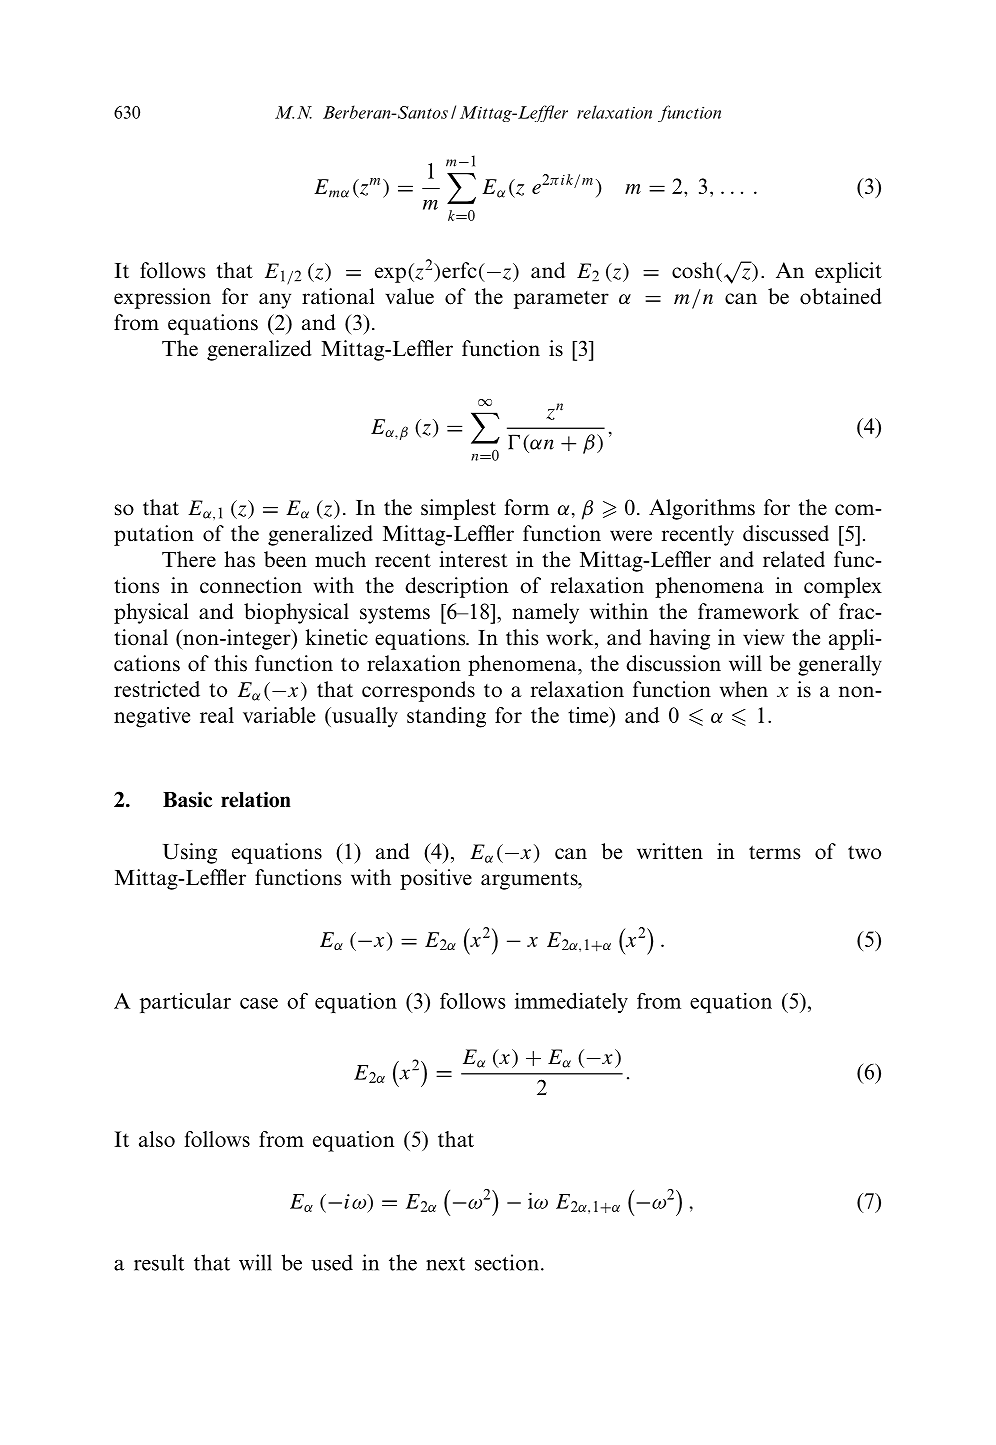 Image resolution: width=996 pixels, height=1445 pixels. I want to click on when, so click(744, 689).
